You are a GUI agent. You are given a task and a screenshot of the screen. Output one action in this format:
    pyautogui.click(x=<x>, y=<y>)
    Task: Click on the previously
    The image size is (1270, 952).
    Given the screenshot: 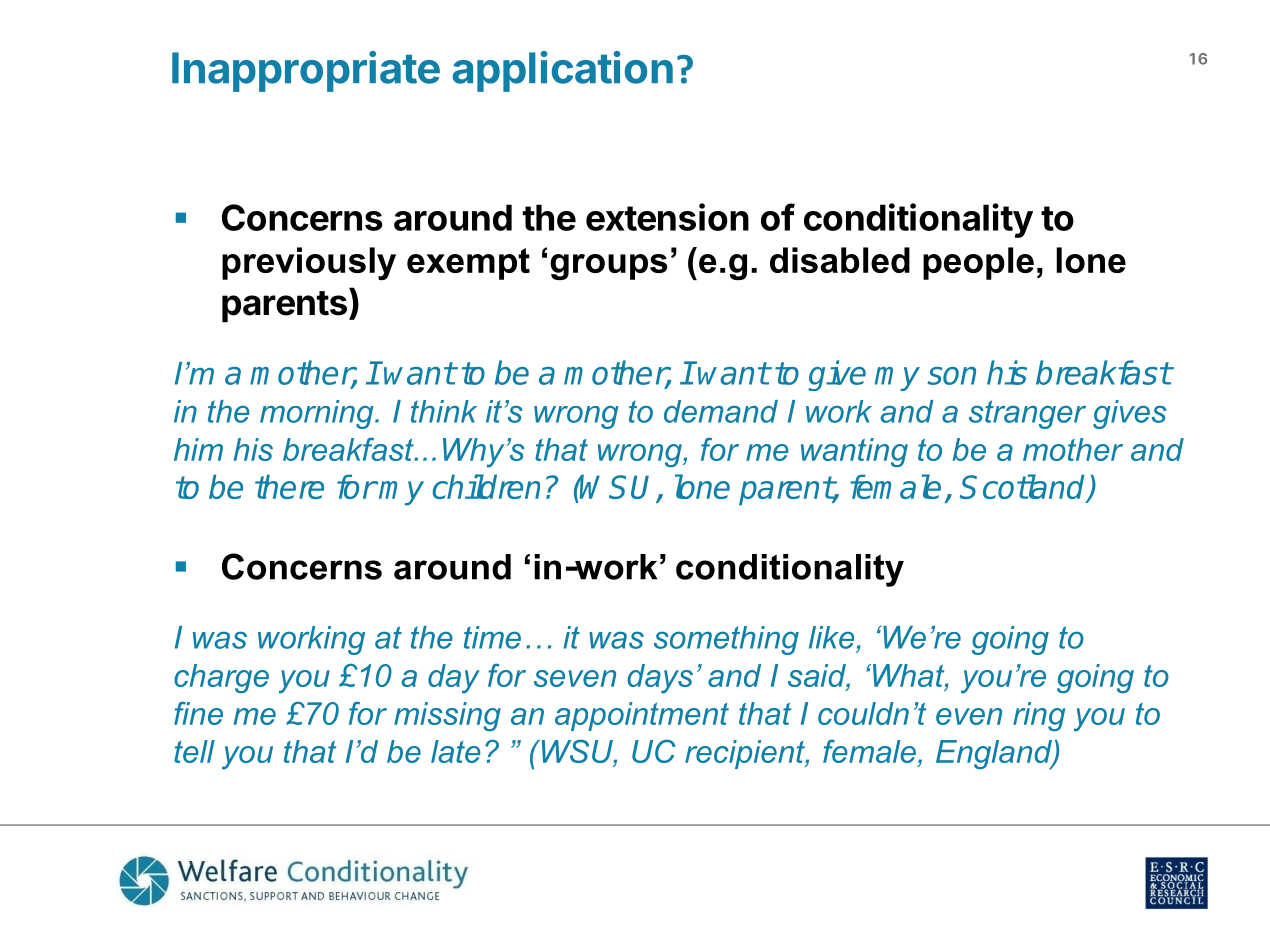 What is the action you would take?
    pyautogui.click(x=309, y=263)
